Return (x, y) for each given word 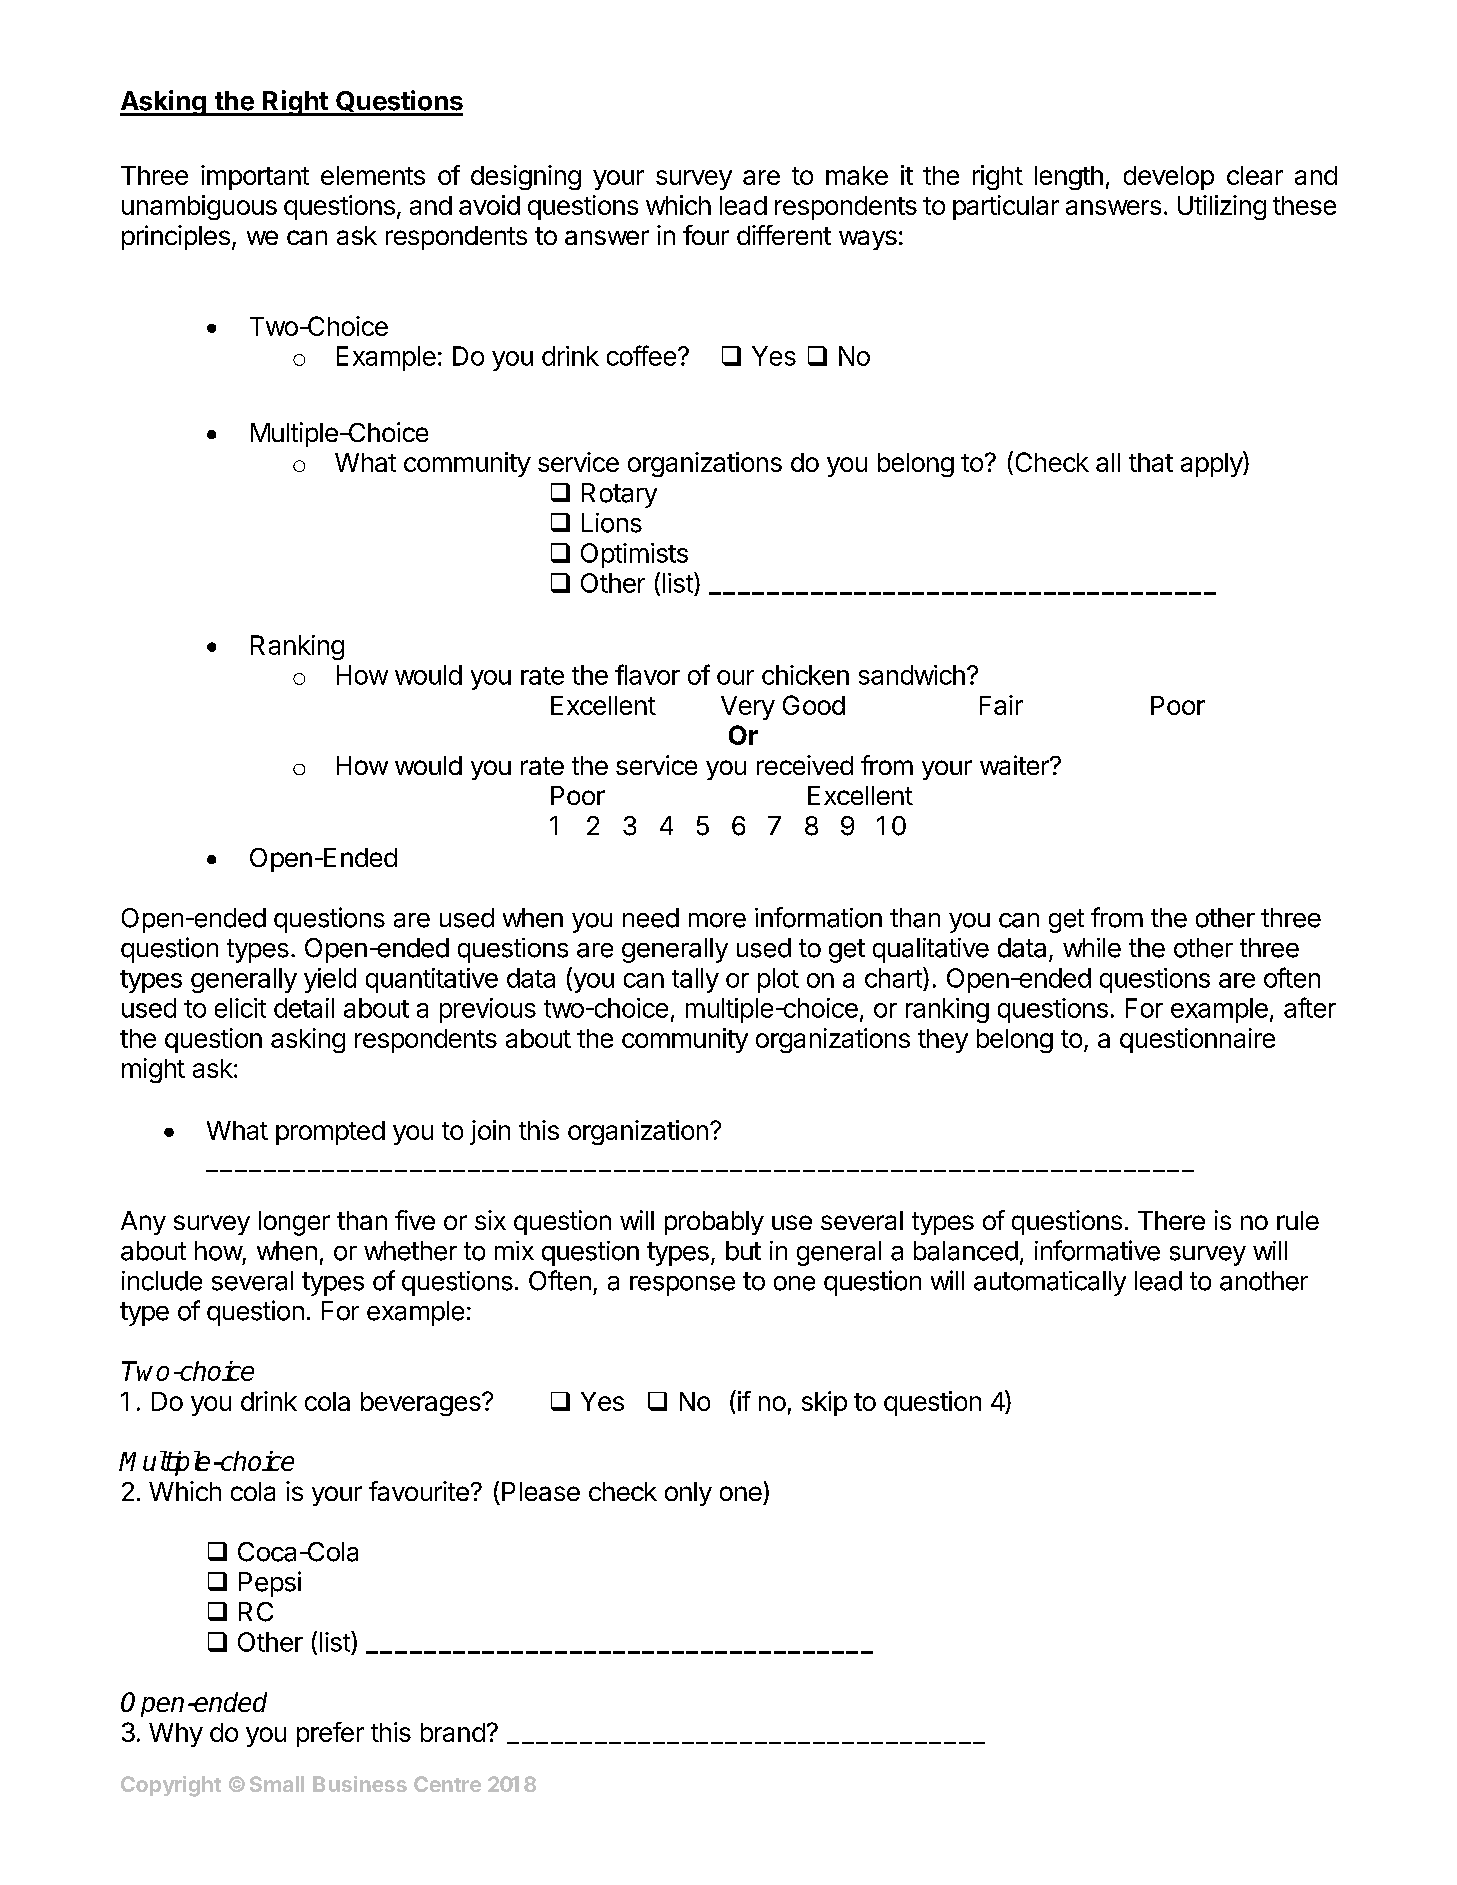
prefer (330, 1734)
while (1092, 948)
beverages (422, 1404)
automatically (1050, 1283)
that (1151, 462)
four (706, 235)
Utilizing (1222, 207)
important (255, 177)
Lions (612, 523)
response (682, 1286)
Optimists (634, 555)
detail (304, 1008)
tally (695, 980)
